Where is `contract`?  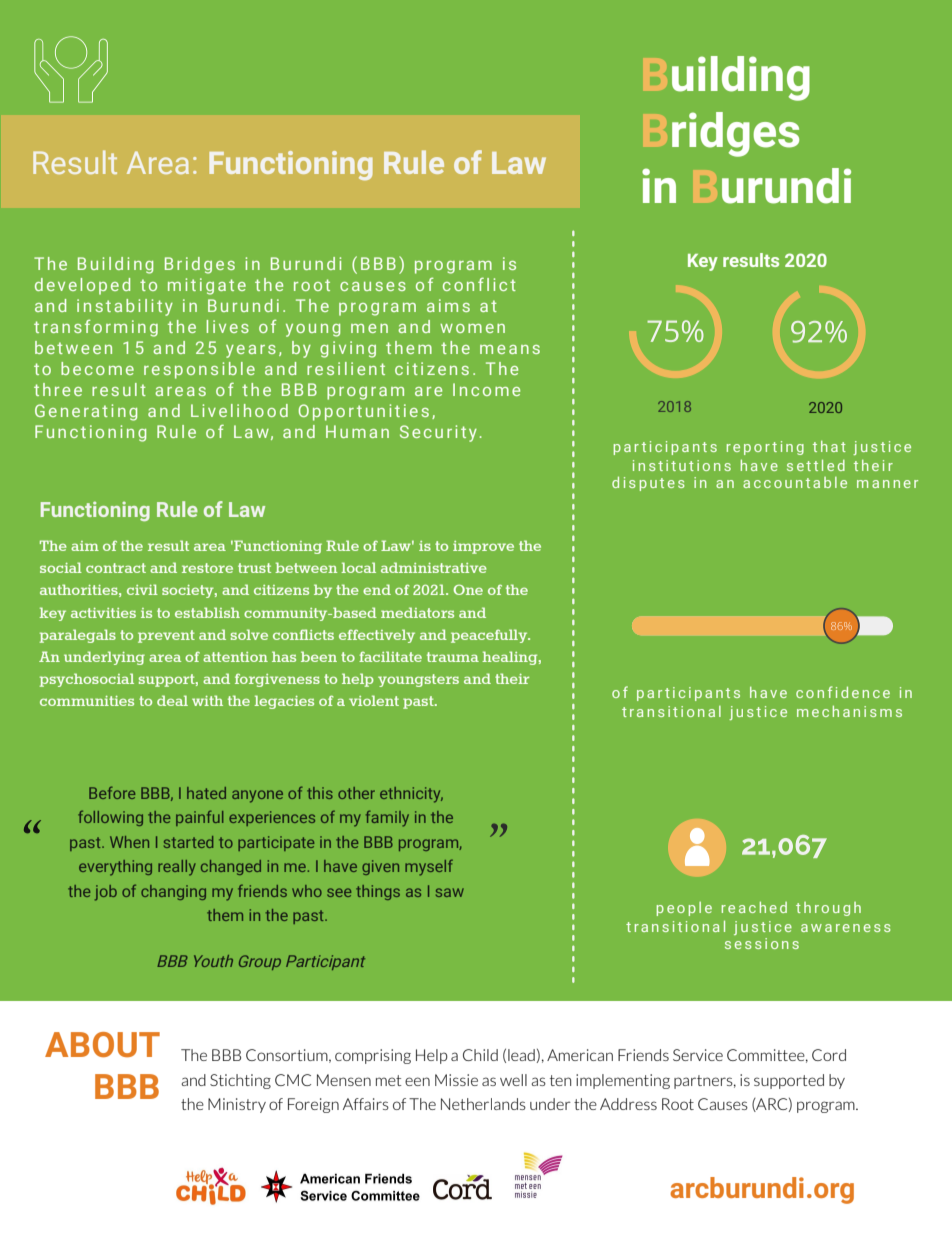
contract is located at coordinates (116, 568).
